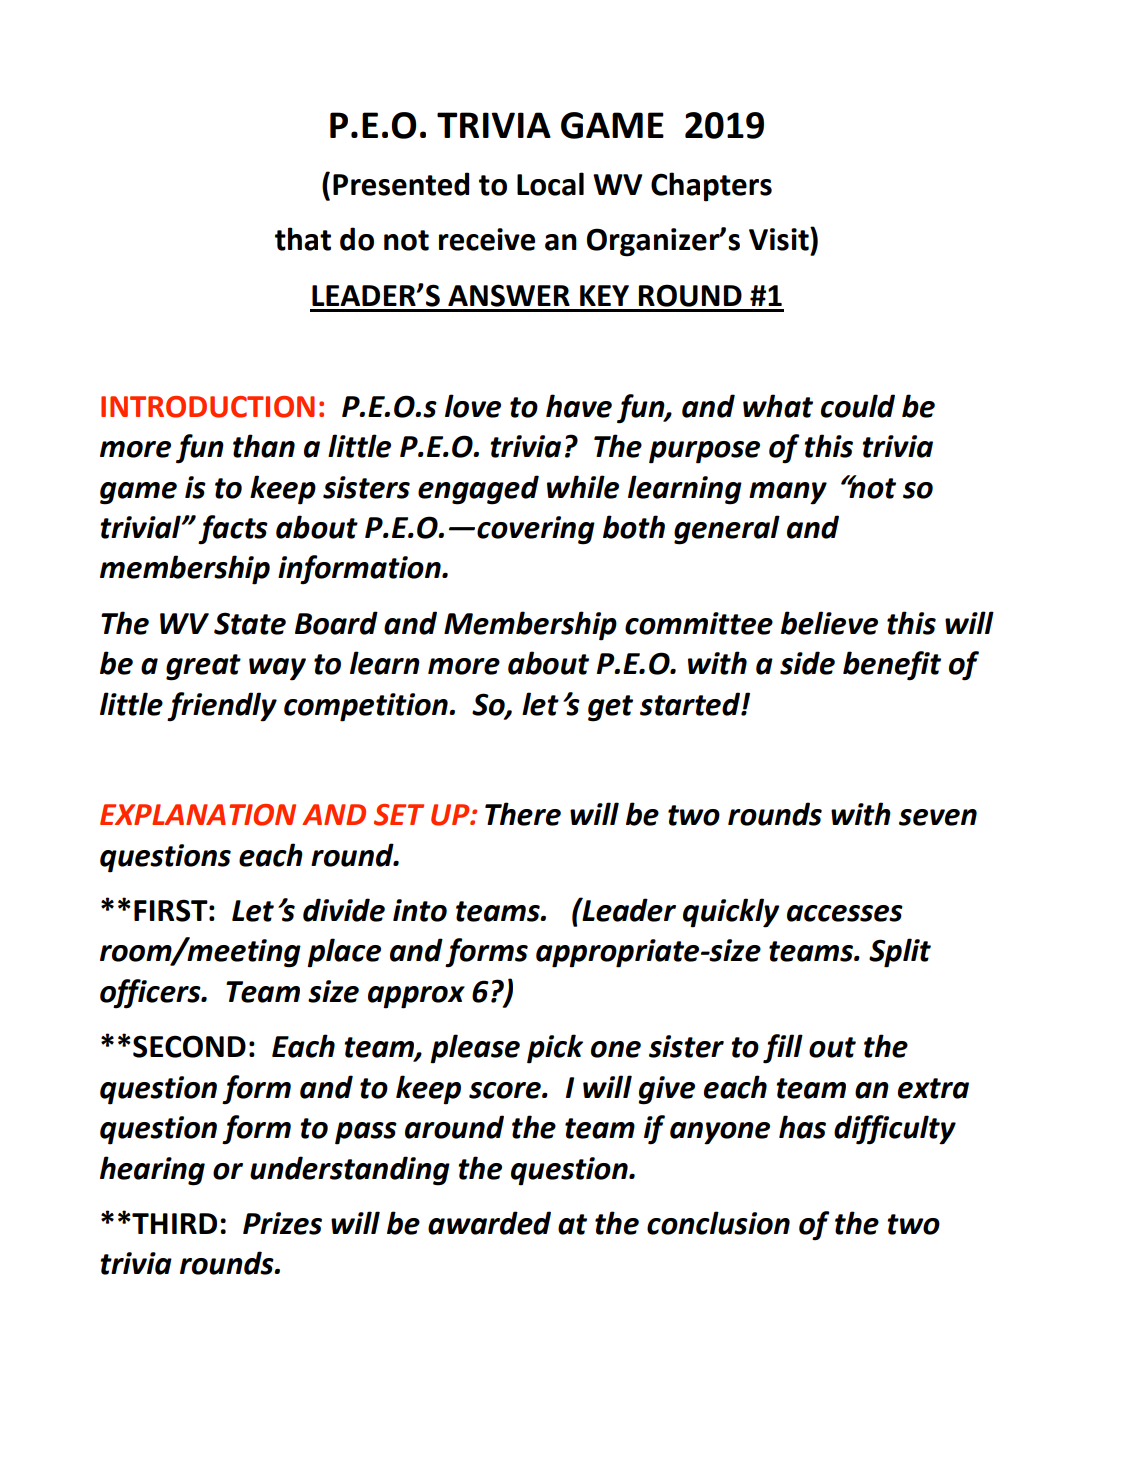 This document has width=1128, height=1460. What do you see at coordinates (780, 239) in the document?
I see `Visit` at bounding box center [780, 239].
